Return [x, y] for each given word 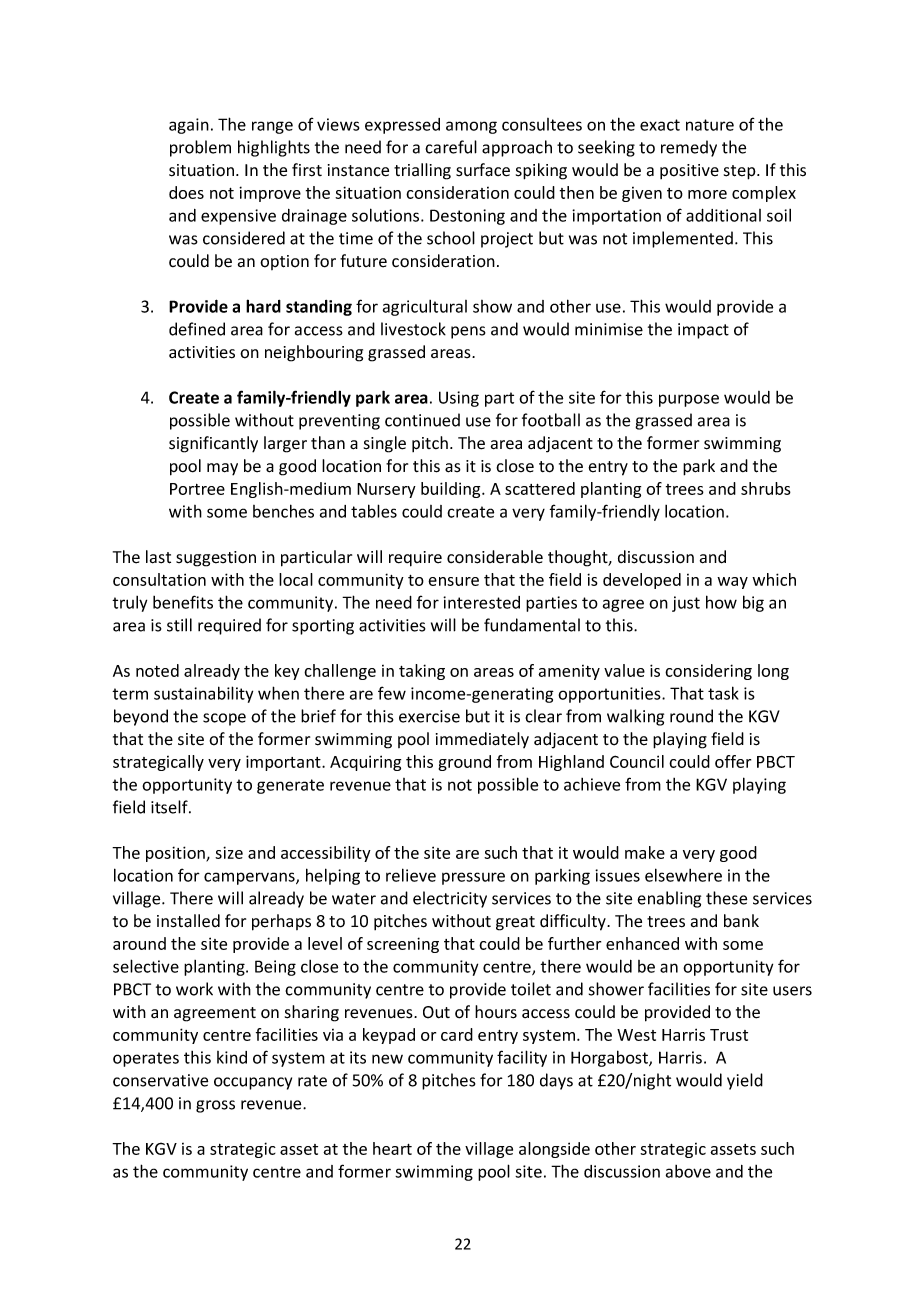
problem [200, 148]
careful [451, 147]
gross [215, 1106]
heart [392, 1148]
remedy [689, 148]
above [688, 1171]
